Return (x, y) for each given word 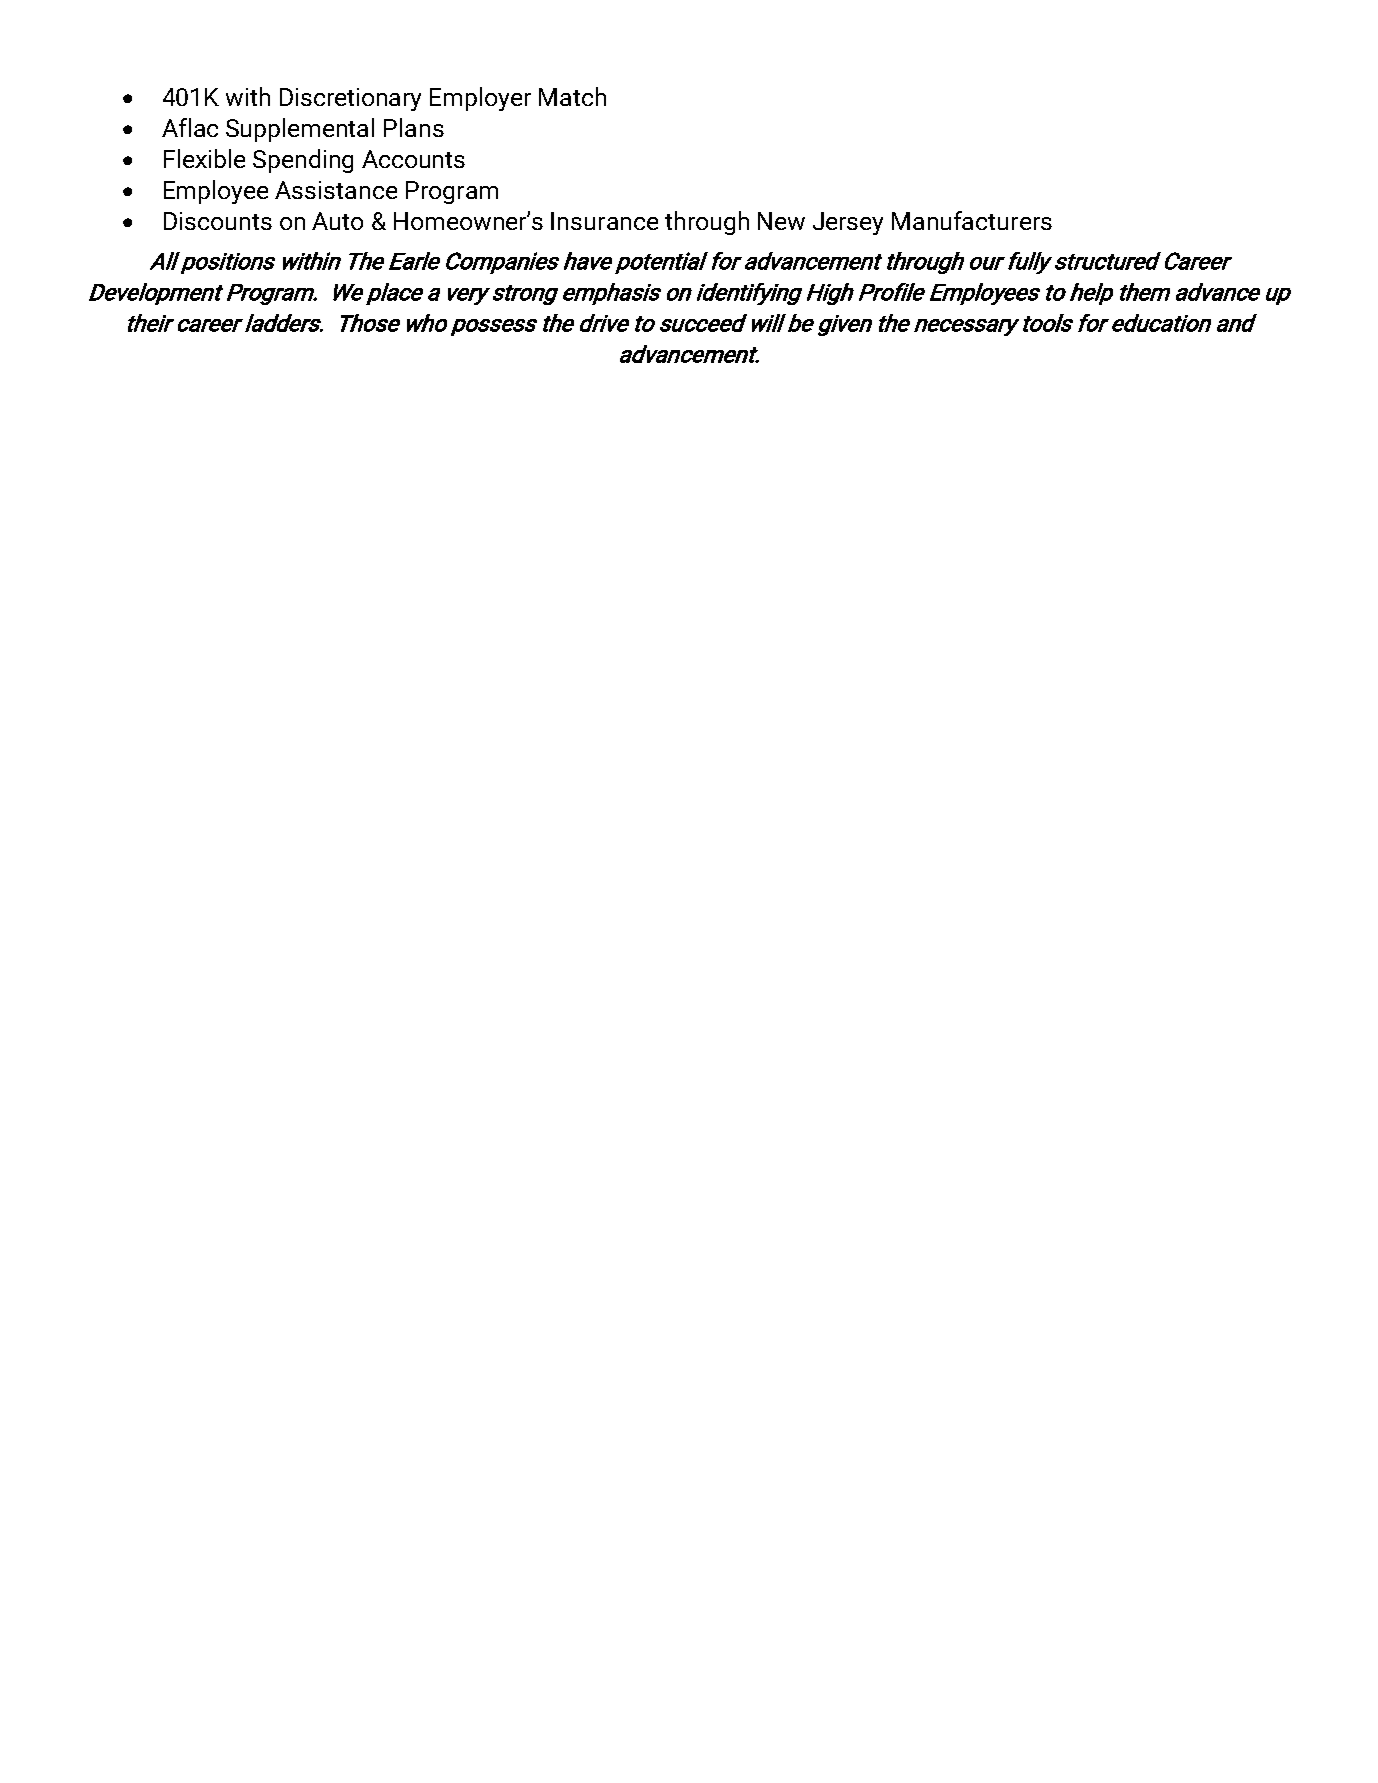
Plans (414, 127)
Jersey (848, 223)
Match (572, 96)
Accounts (413, 159)
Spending (303, 161)
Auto (337, 221)
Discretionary (350, 99)
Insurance (604, 221)
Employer (480, 99)
